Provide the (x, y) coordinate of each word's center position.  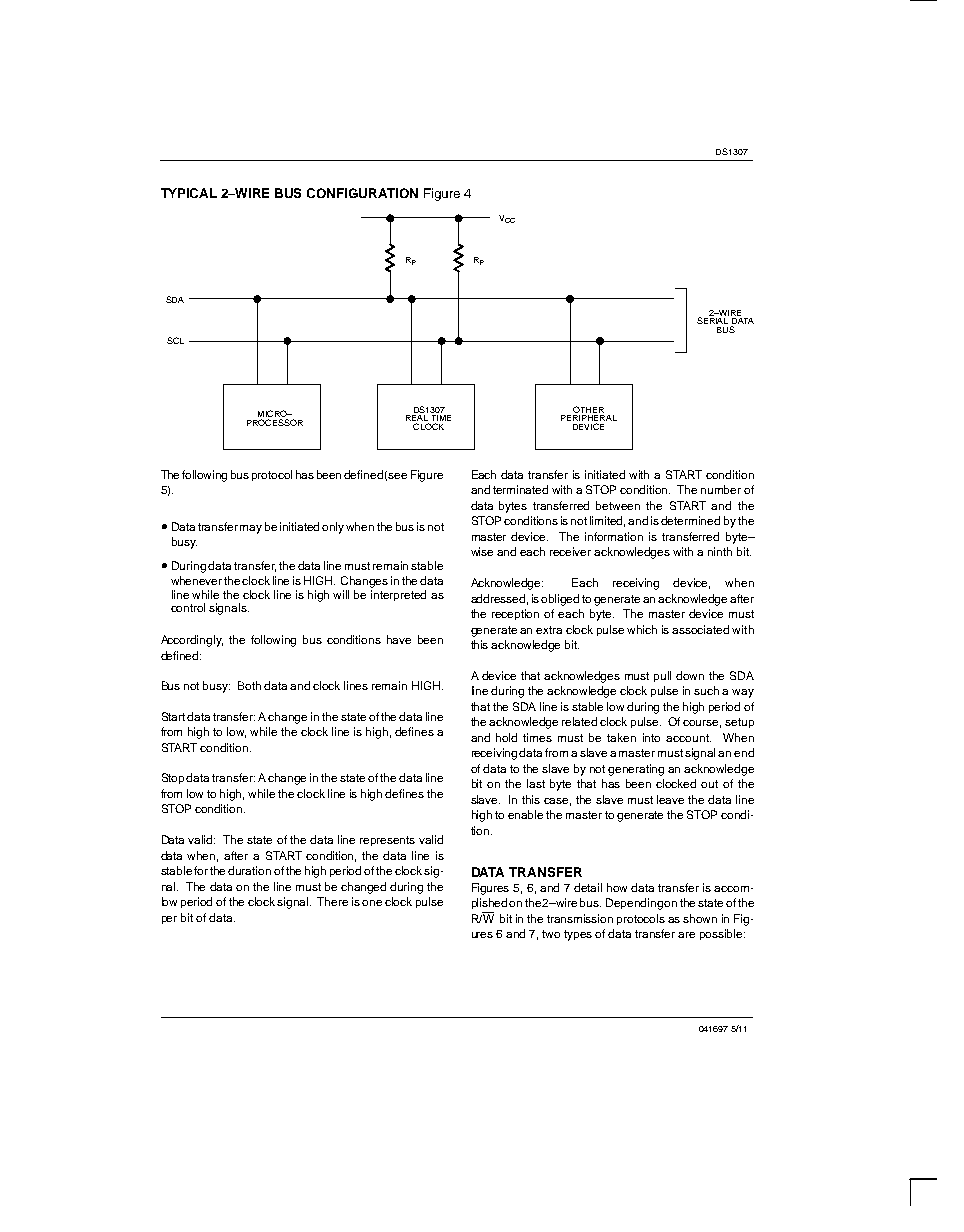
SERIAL (713, 319)
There (332, 901)
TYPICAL (189, 193)
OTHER (588, 409)
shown (700, 918)
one (372, 903)
